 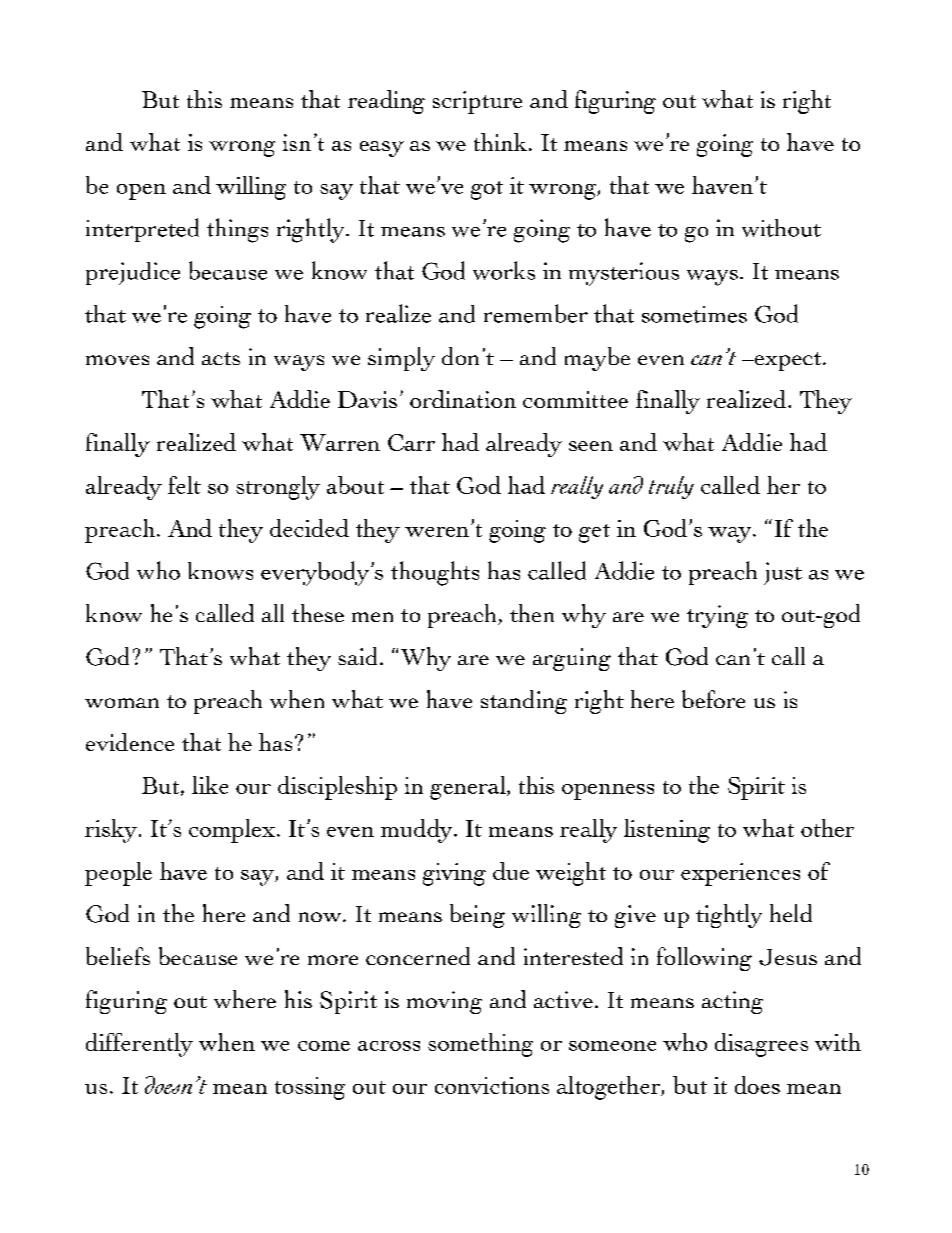 What do you see at coordinates (139, 1045) in the page?
I see `differently` at bounding box center [139, 1045].
